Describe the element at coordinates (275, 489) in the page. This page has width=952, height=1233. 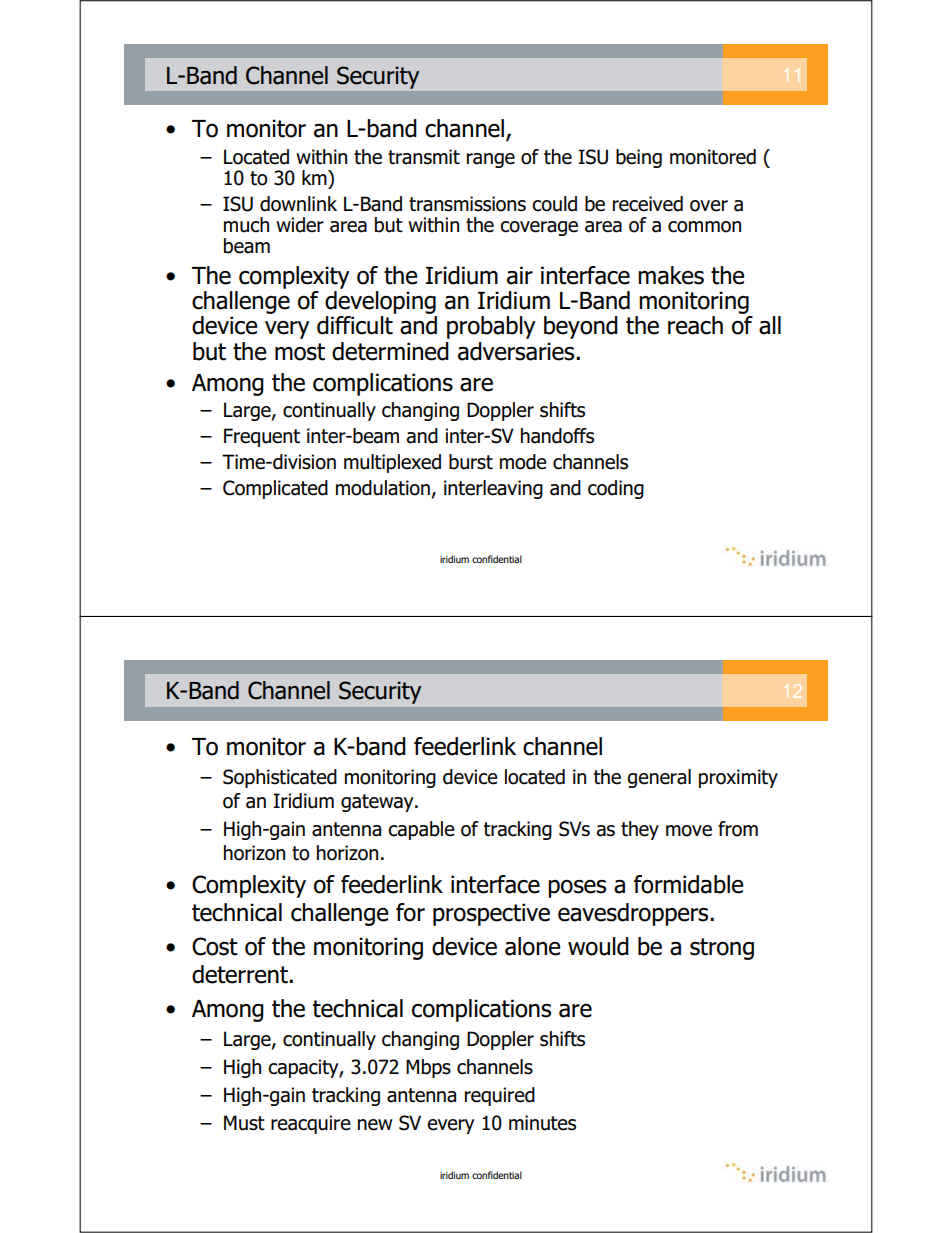
I see `Complicated` at that location.
